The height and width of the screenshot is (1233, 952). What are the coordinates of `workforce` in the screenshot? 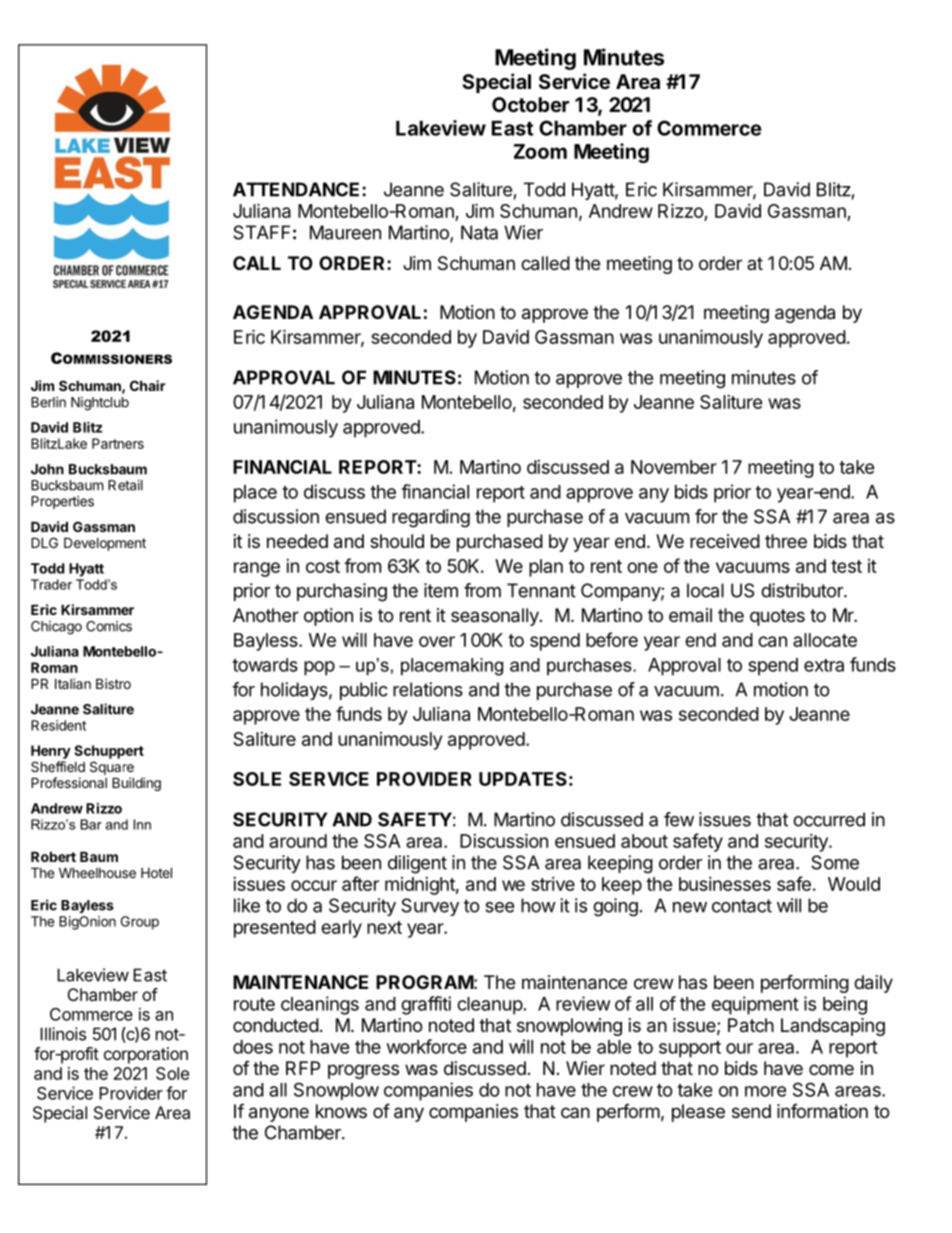 It's located at (427, 1046).
